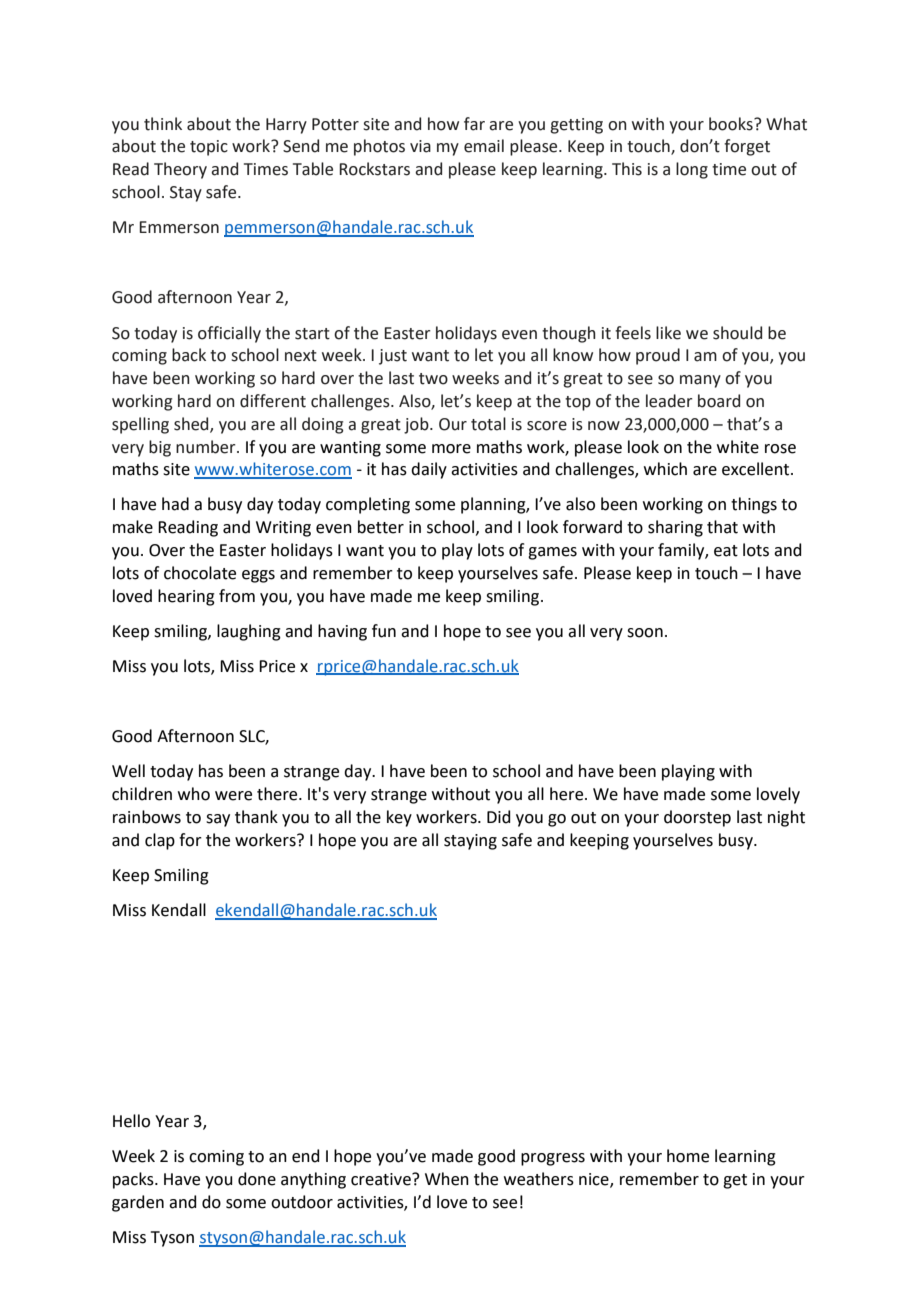 The height and width of the document is (1308, 924). Describe the element at coordinates (209, 148) in the document. I see `topic` at that location.
